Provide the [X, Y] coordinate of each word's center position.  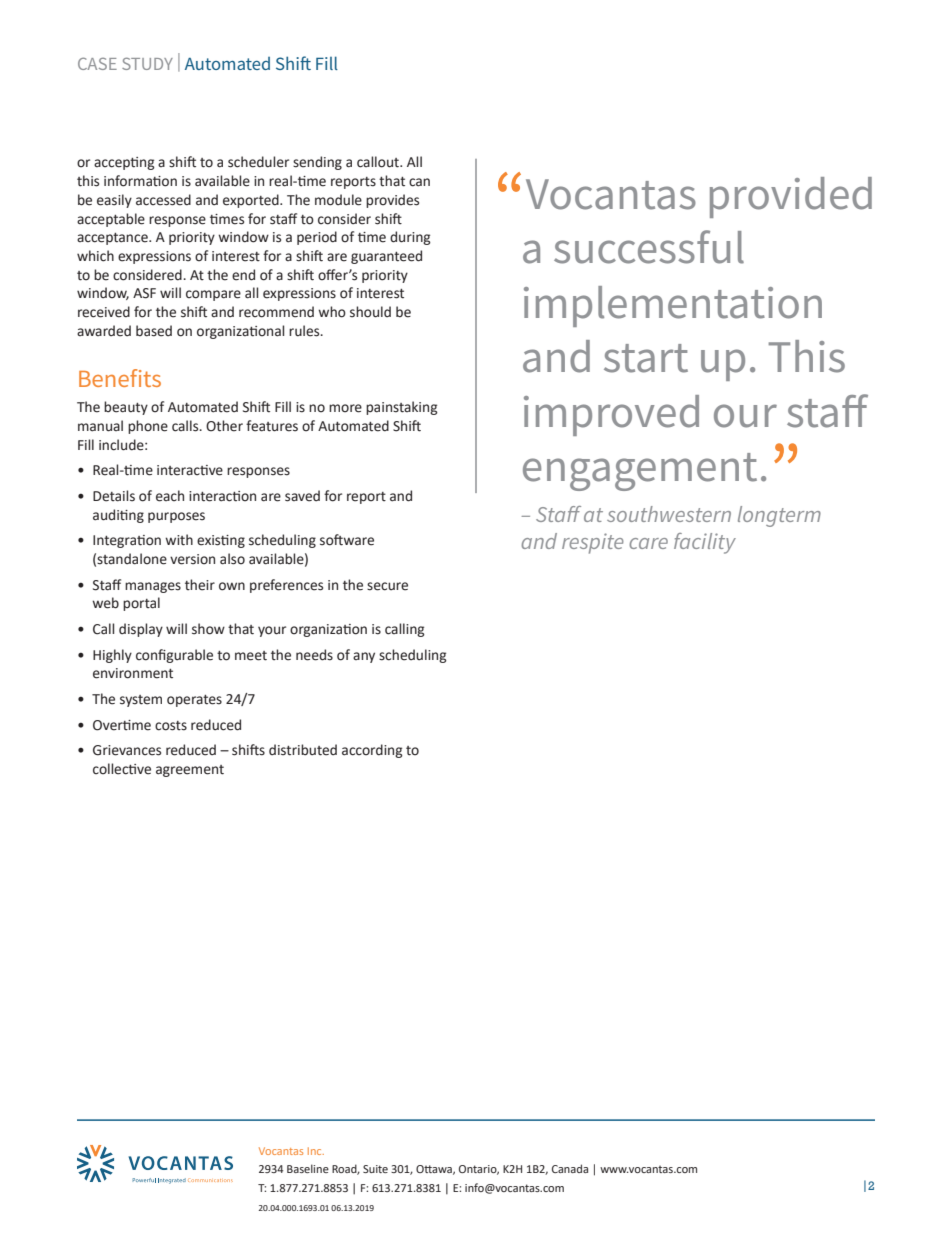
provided [791, 197]
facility [705, 543]
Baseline [308, 1168]
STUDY [147, 63]
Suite [375, 1169]
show [208, 629]
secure [387, 586]
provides [392, 201]
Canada [570, 1168]
